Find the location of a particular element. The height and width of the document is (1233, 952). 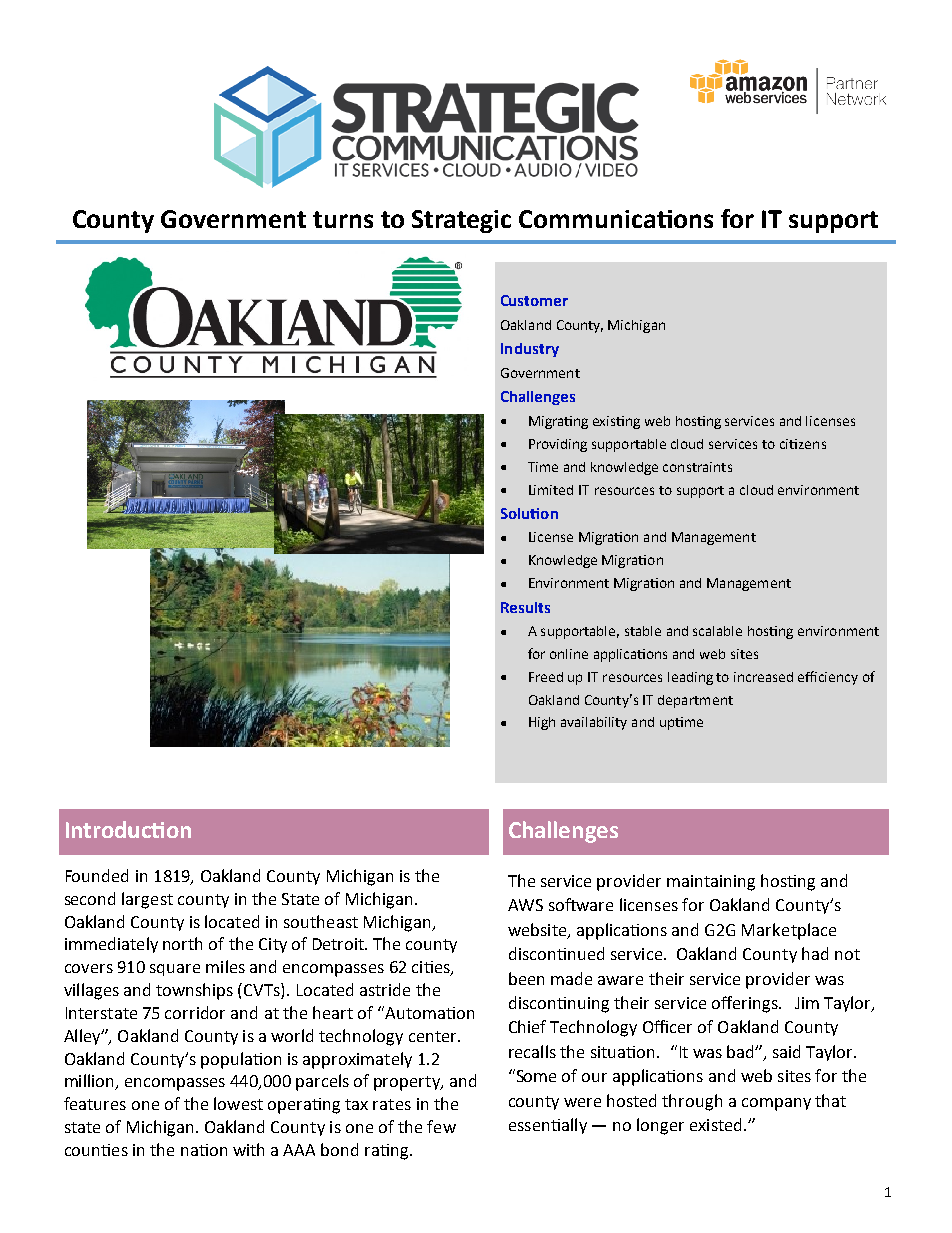

Introduction is located at coordinates (128, 829).
